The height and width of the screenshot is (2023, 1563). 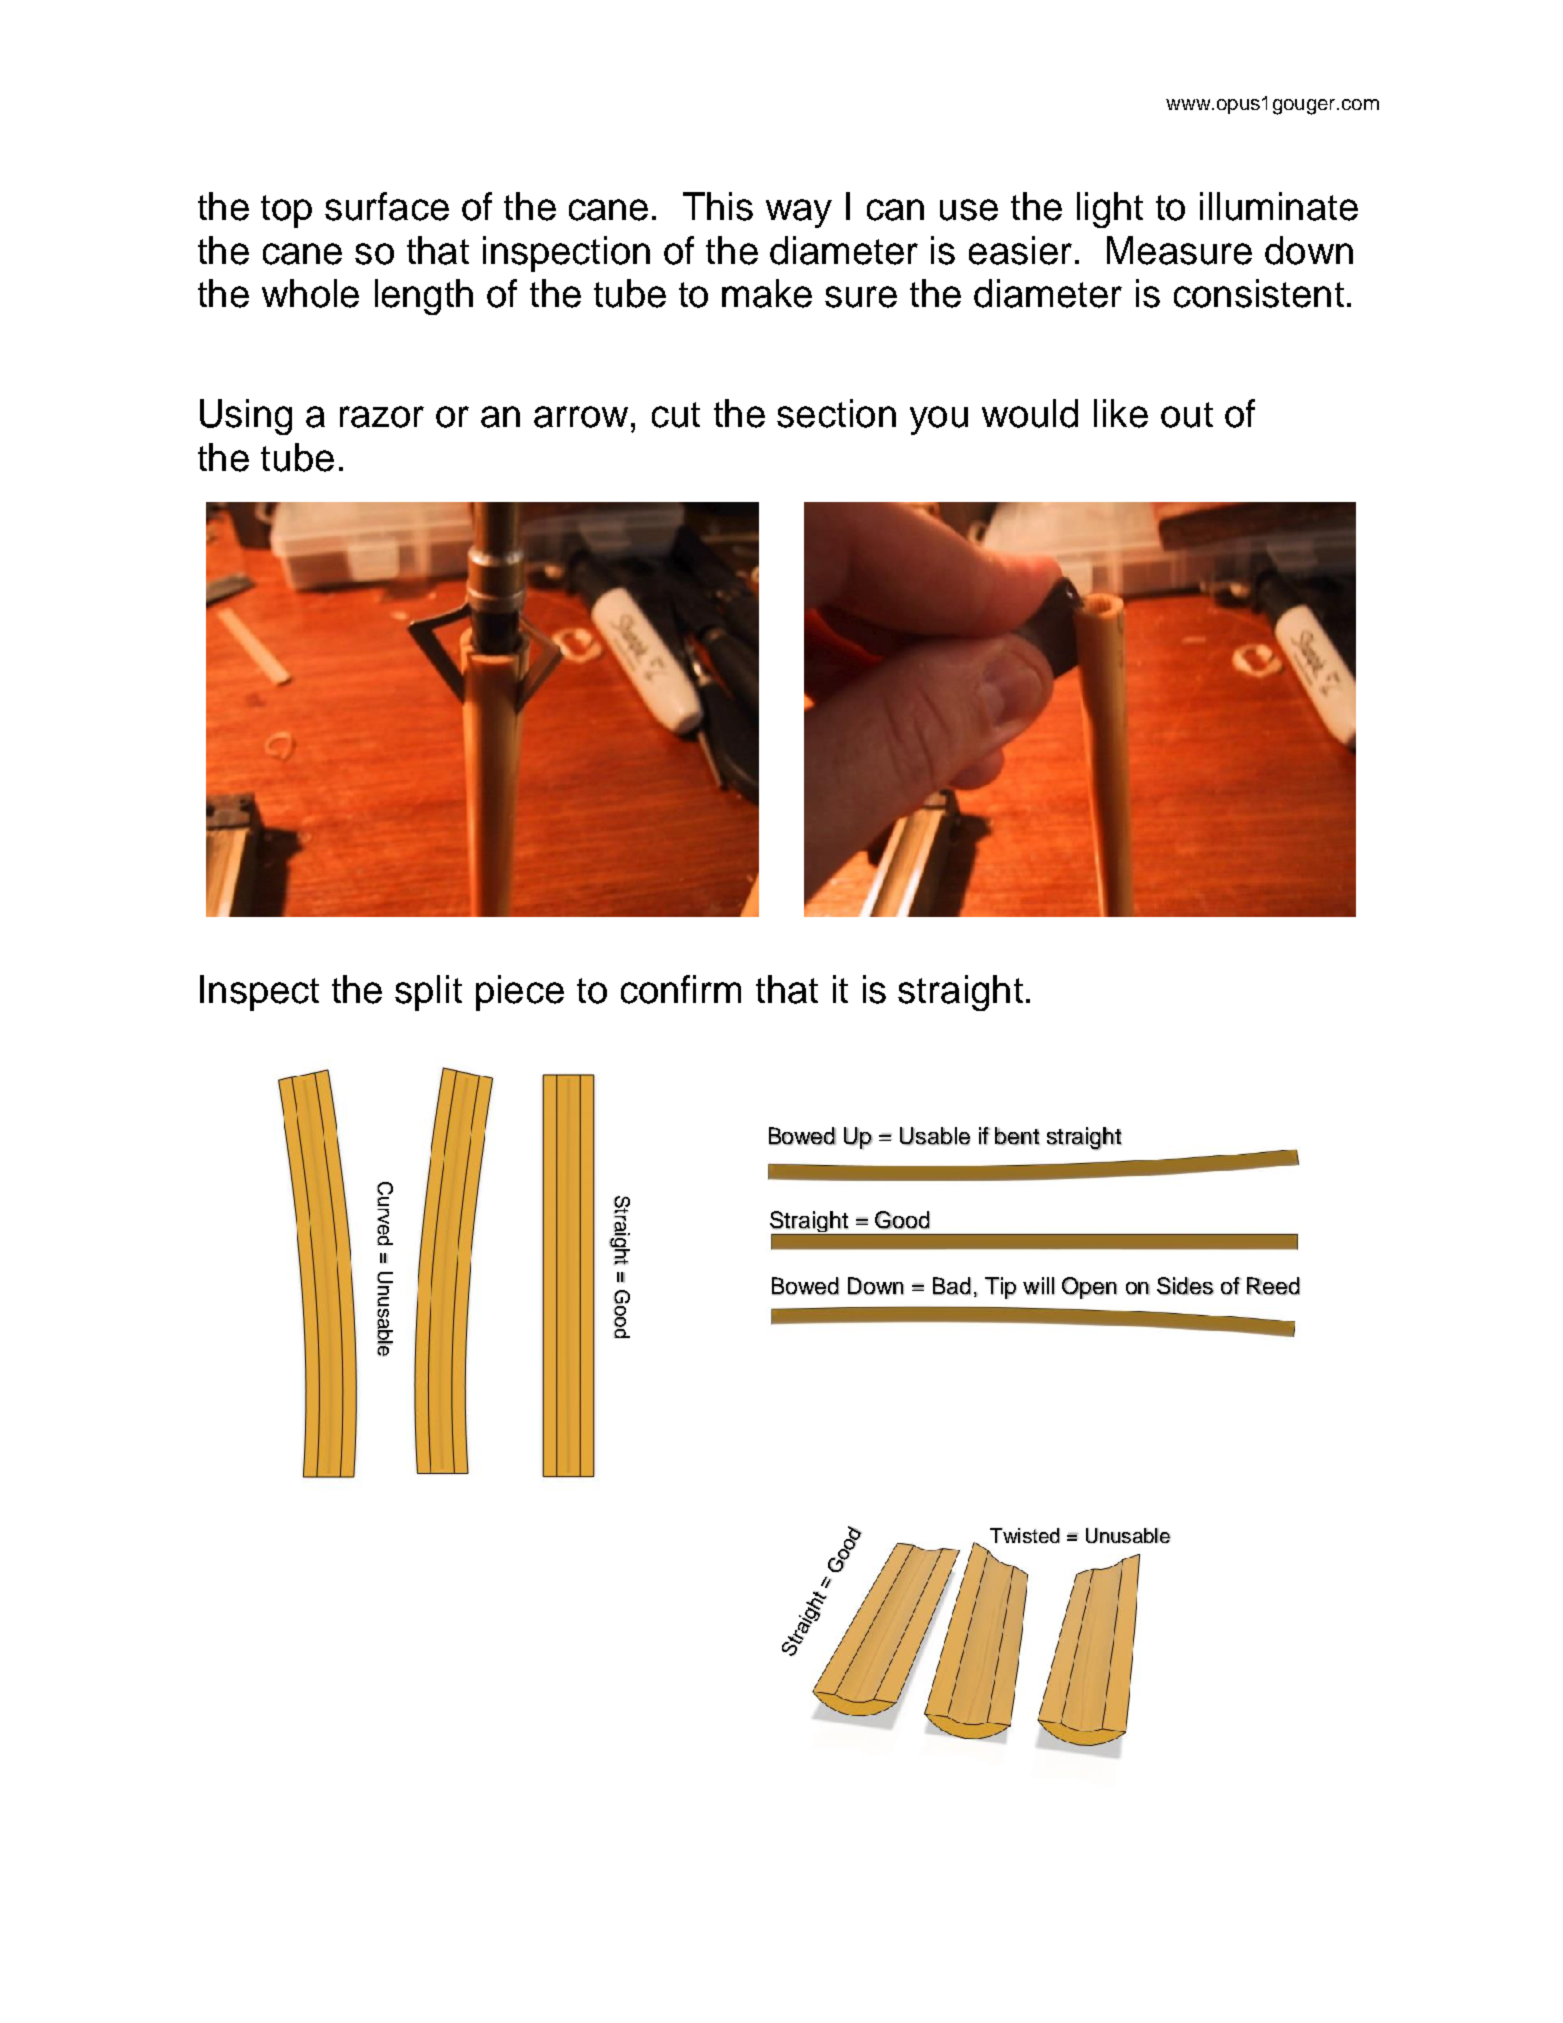 I want to click on light, so click(x=1110, y=210).
